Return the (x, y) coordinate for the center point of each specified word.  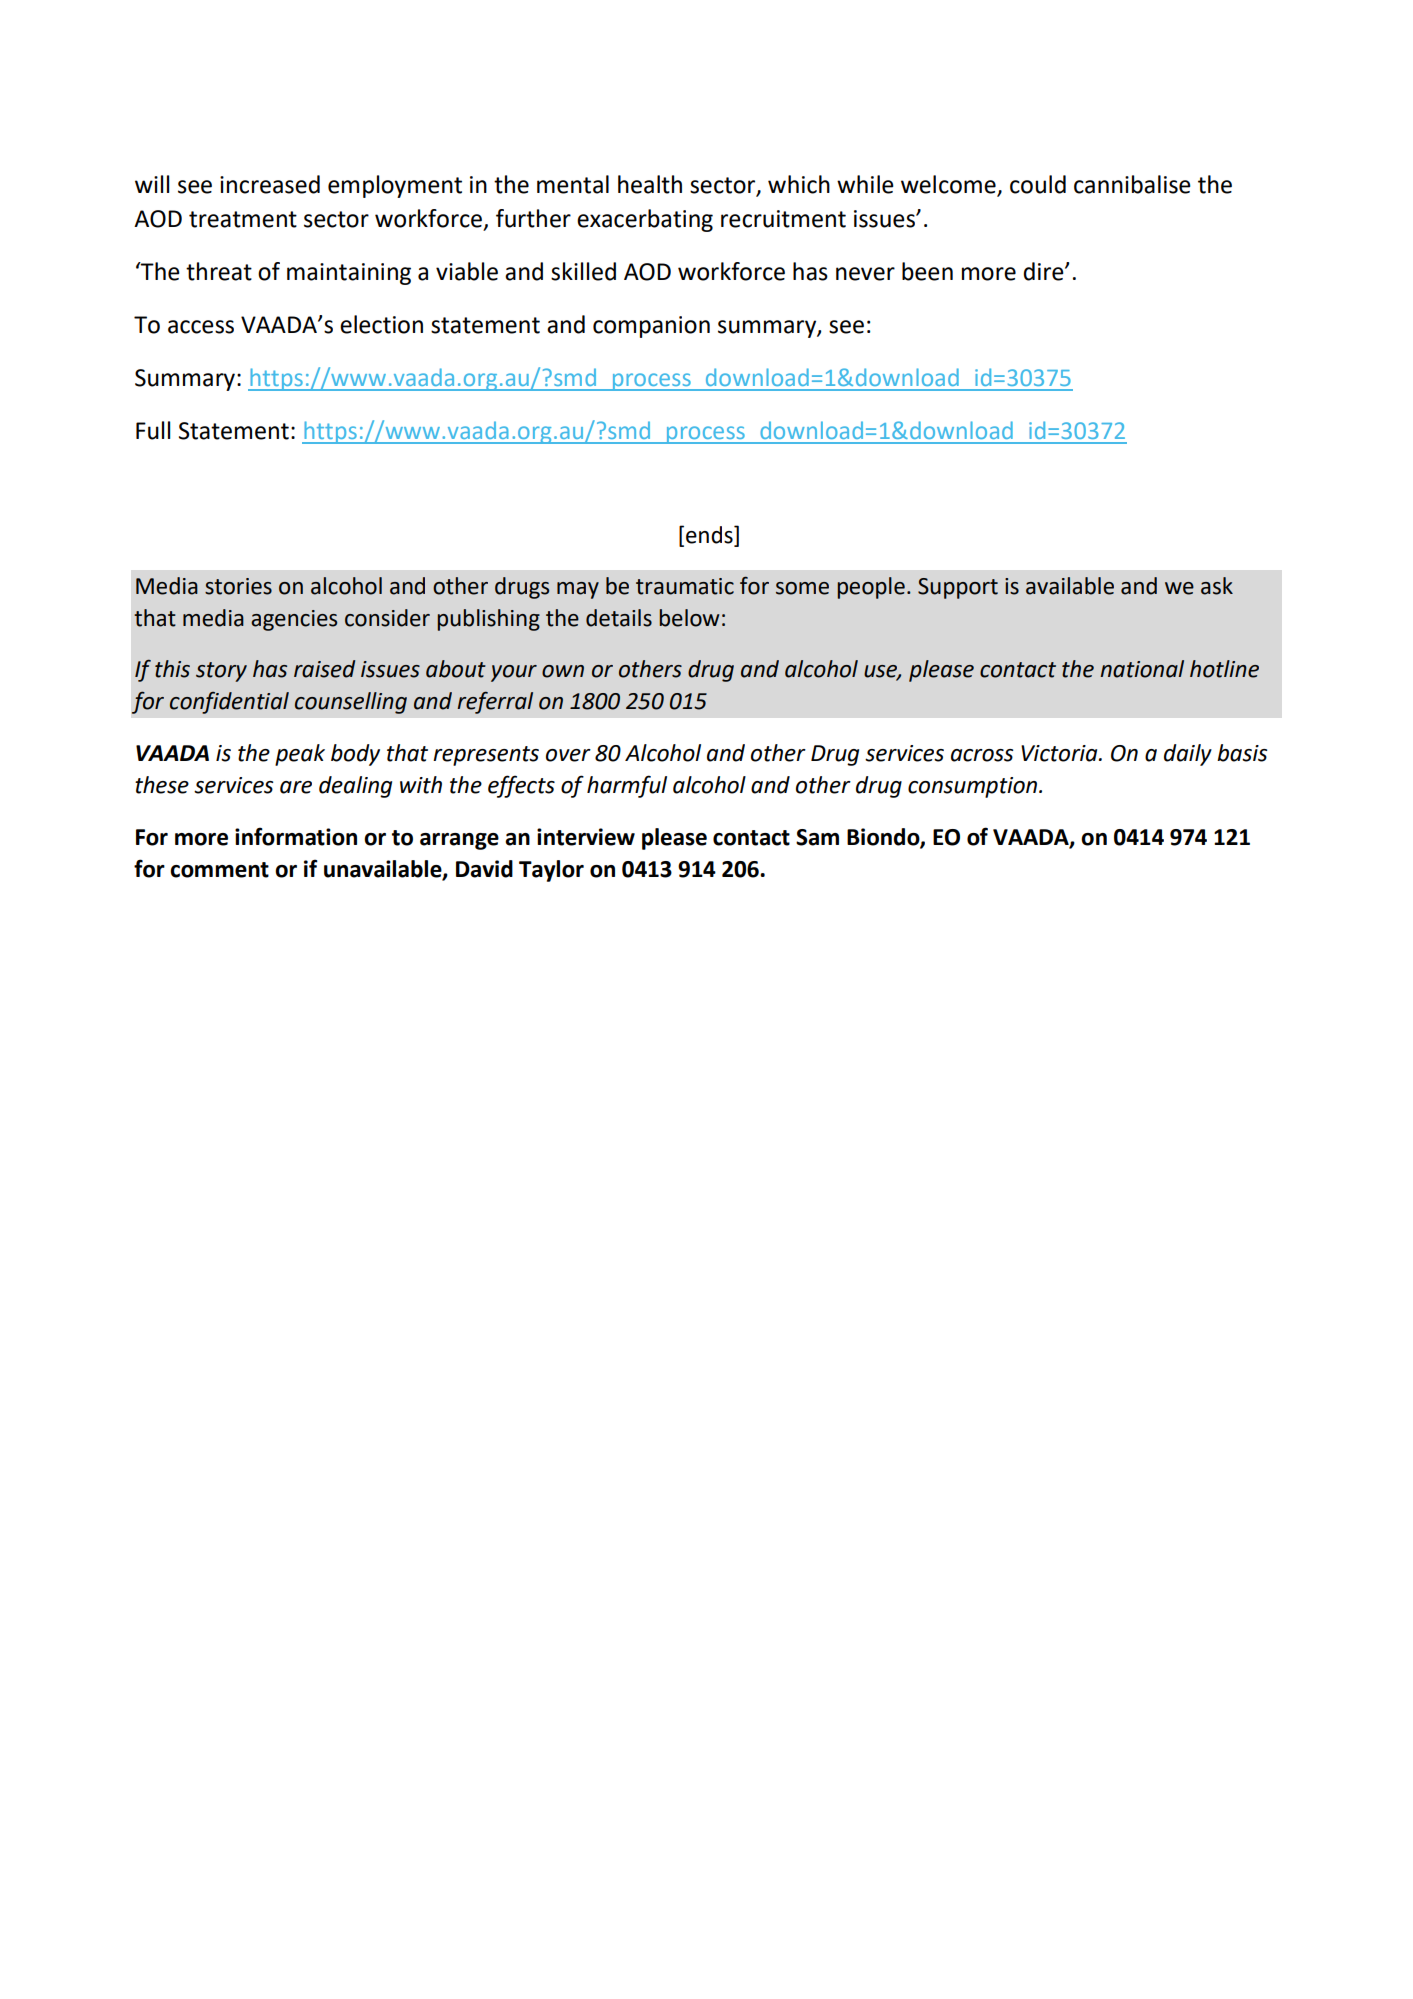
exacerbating (645, 220)
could (1038, 184)
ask (1217, 586)
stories (238, 586)
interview (586, 837)
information (296, 836)
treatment (243, 219)
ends (710, 535)
